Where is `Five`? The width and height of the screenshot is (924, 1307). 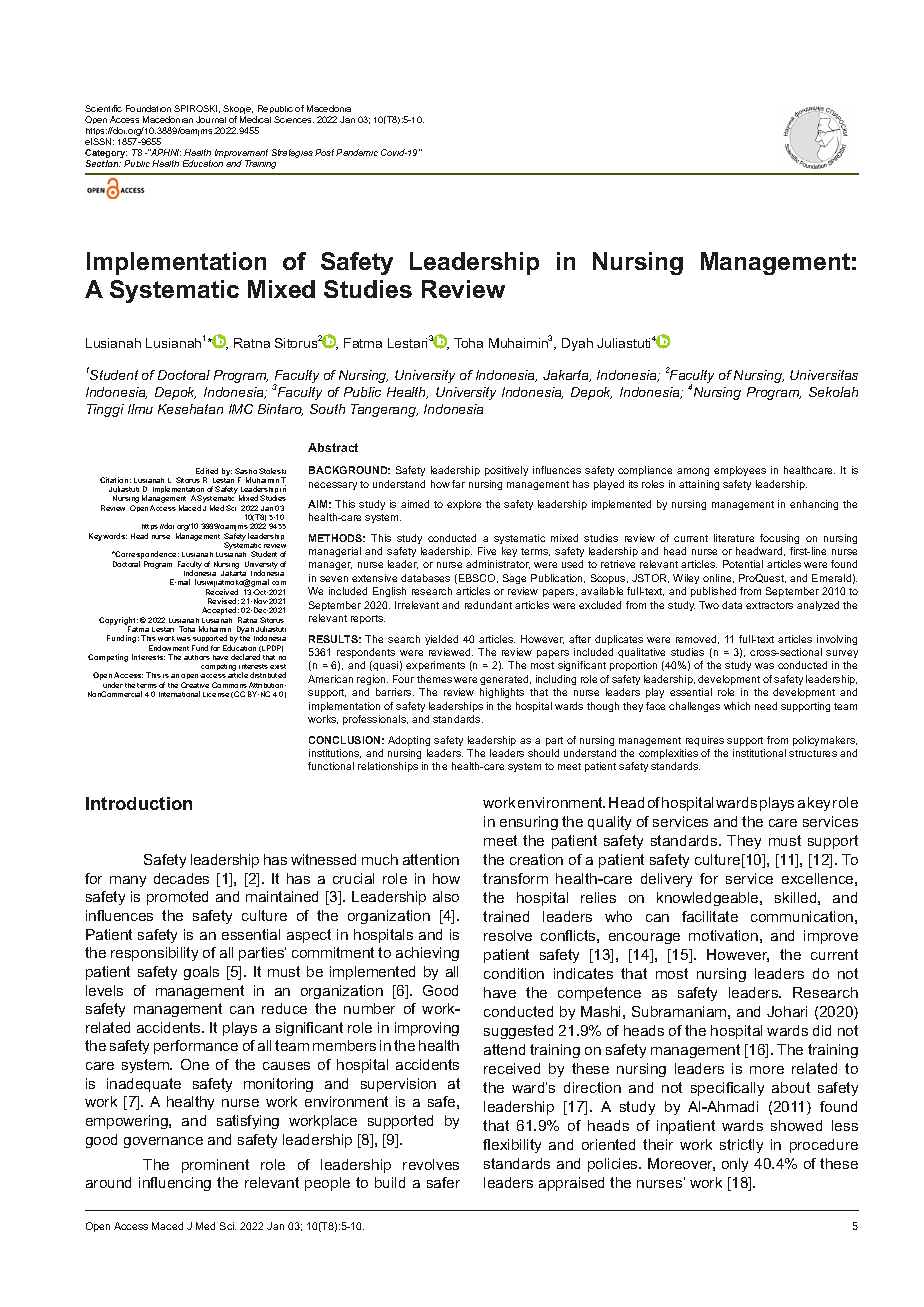
Five is located at coordinates (487, 551).
